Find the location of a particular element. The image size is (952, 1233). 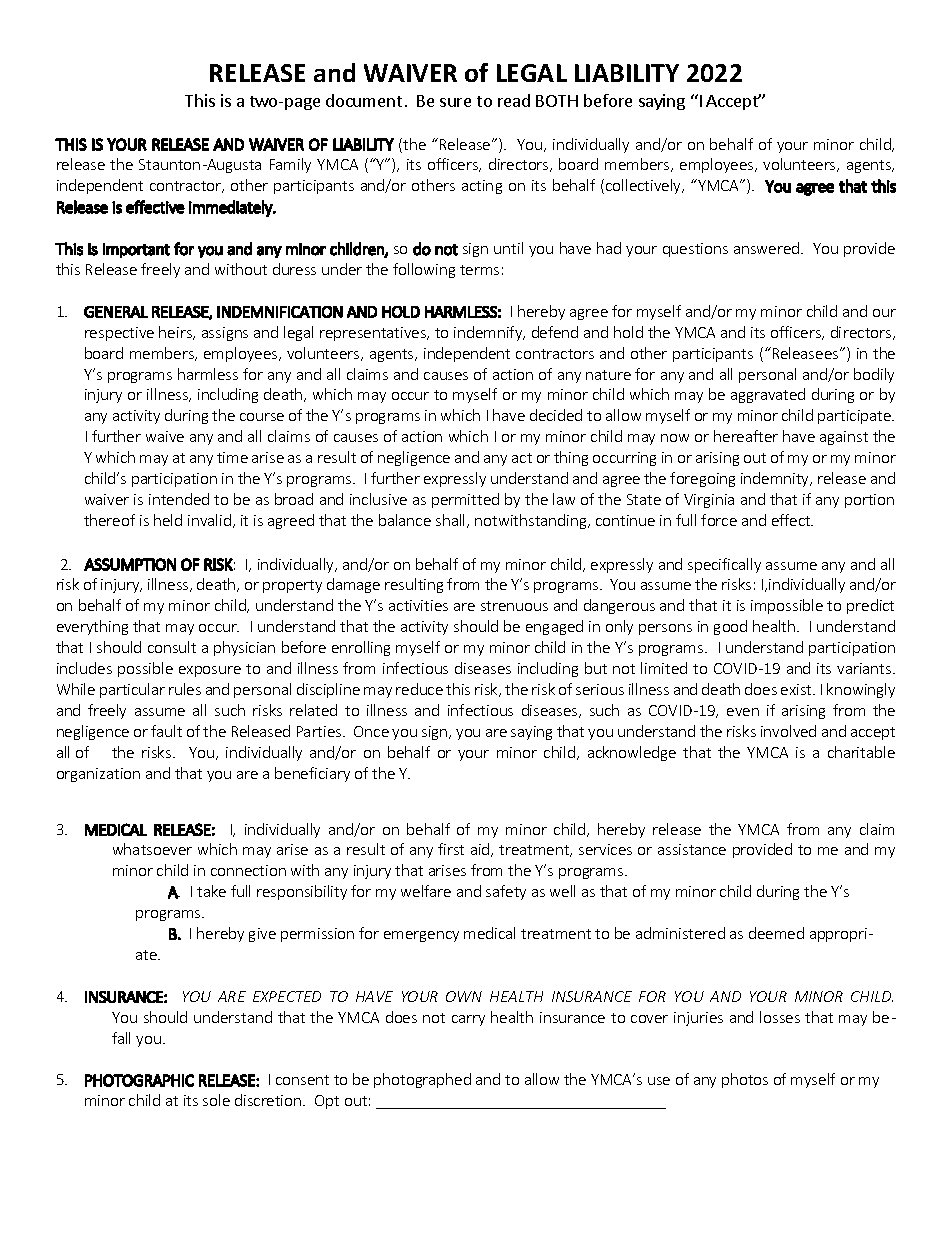

good is located at coordinates (730, 627).
